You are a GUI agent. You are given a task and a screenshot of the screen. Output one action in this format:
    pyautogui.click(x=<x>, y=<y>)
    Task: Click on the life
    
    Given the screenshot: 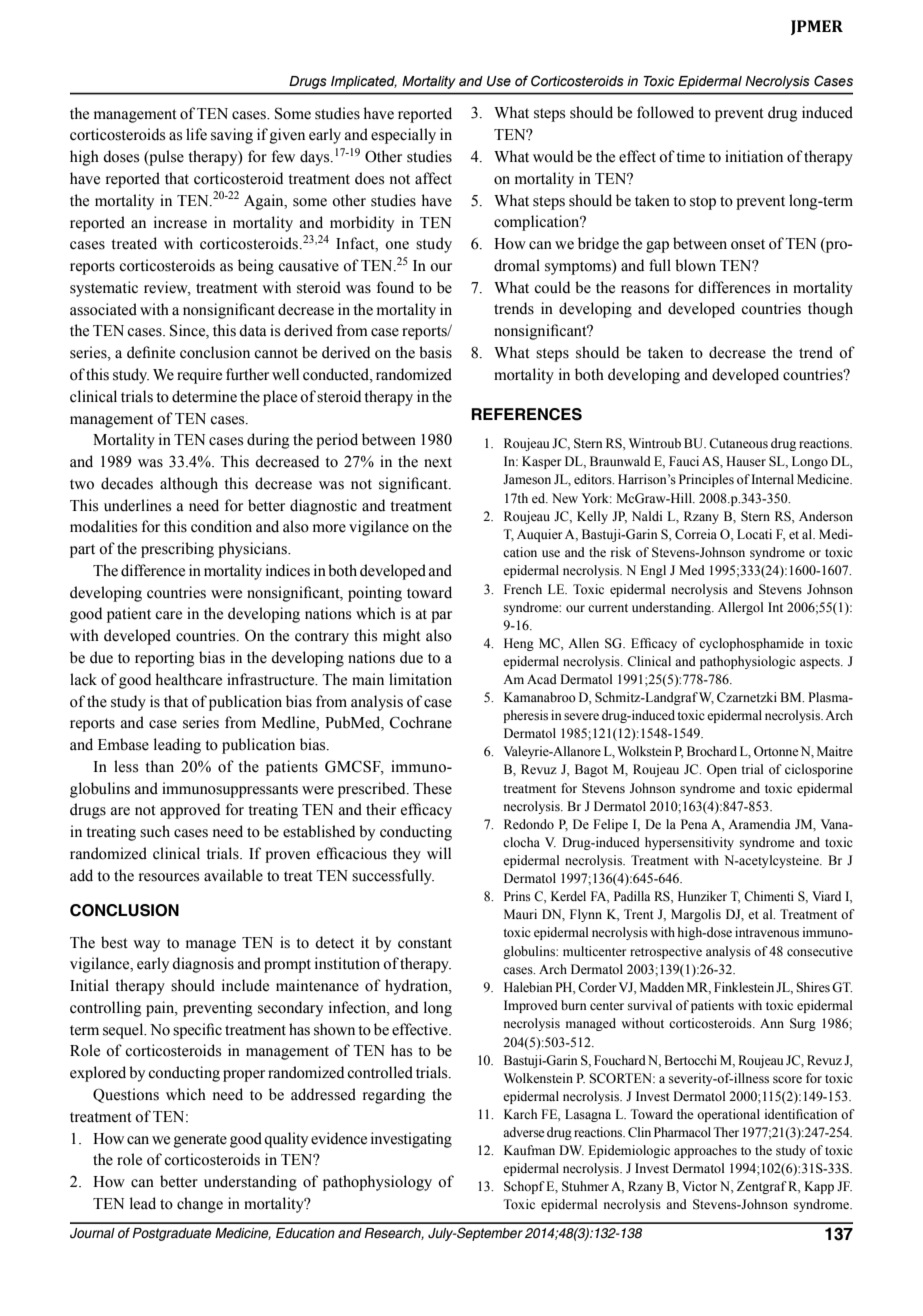 What is the action you would take?
    pyautogui.click(x=196, y=134)
